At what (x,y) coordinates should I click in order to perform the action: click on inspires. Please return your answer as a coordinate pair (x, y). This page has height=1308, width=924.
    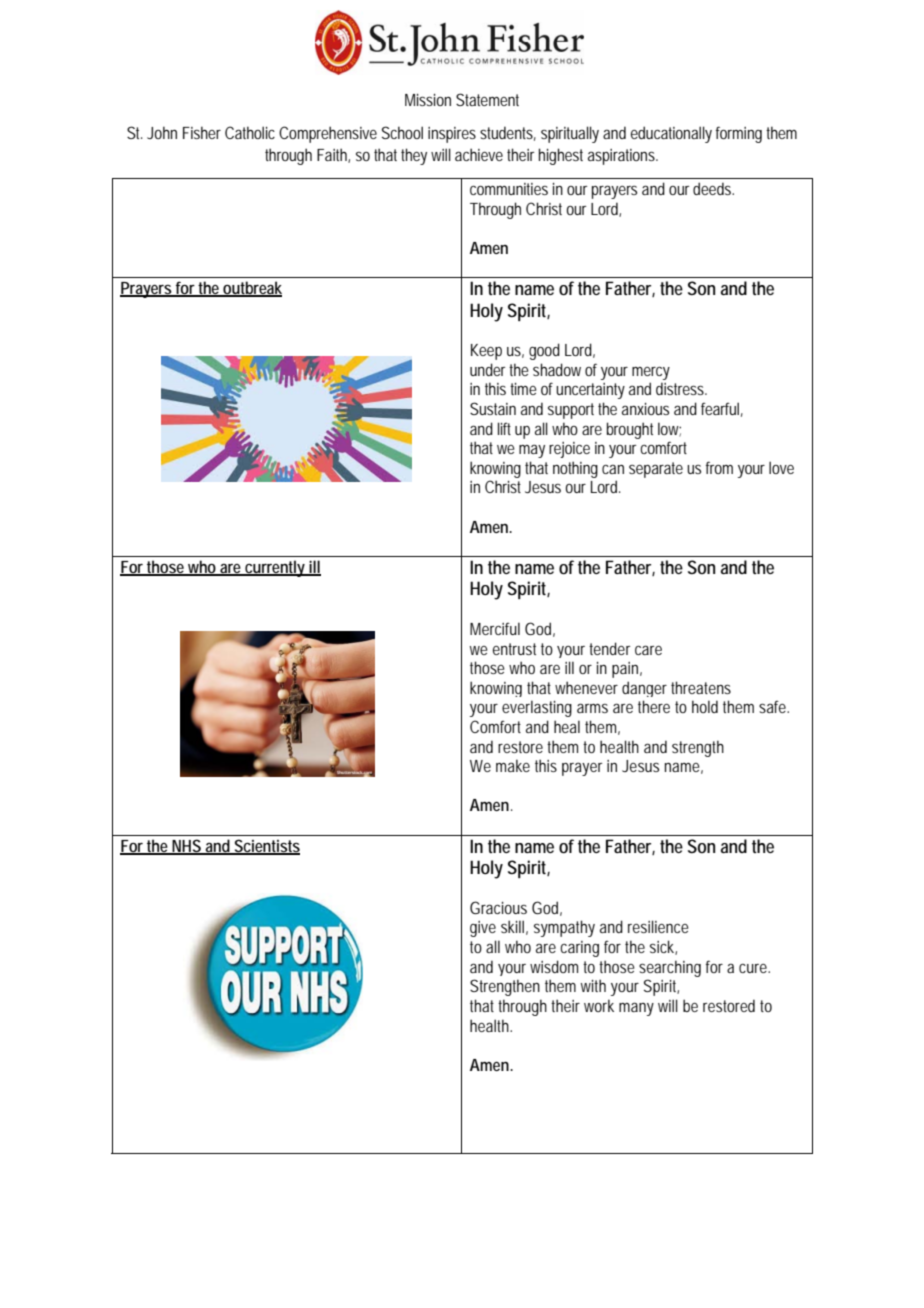
    Looking at the image, I should click on (452, 135).
